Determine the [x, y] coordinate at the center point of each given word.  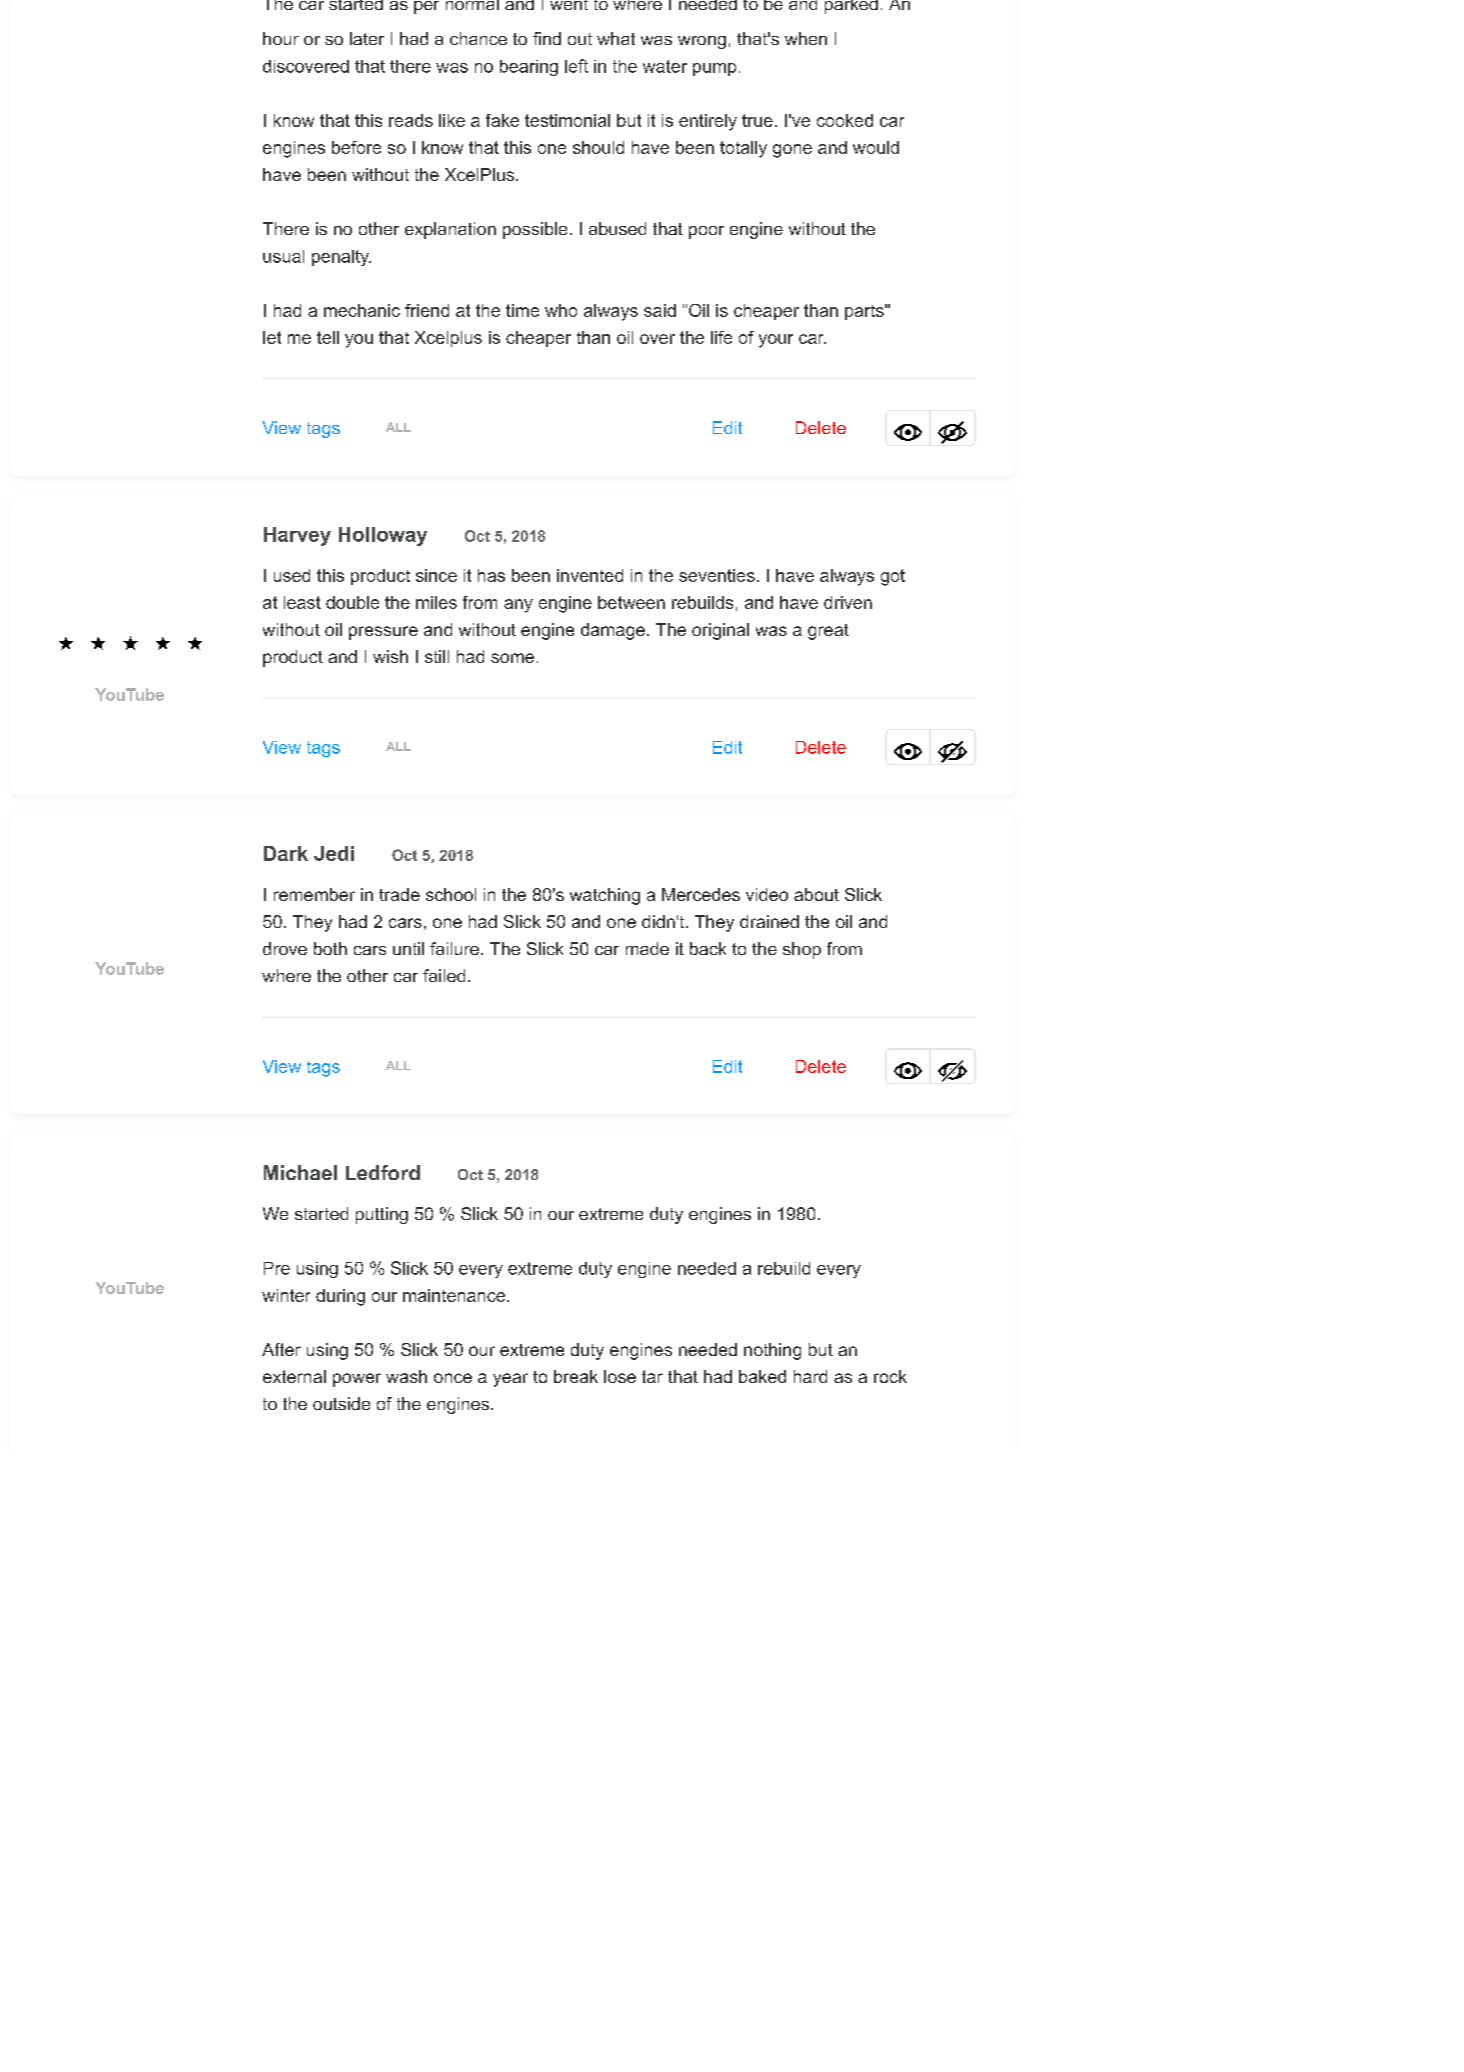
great [828, 632]
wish [390, 656]
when [806, 38]
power [357, 1380]
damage [613, 631]
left [576, 66]
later [367, 38]
